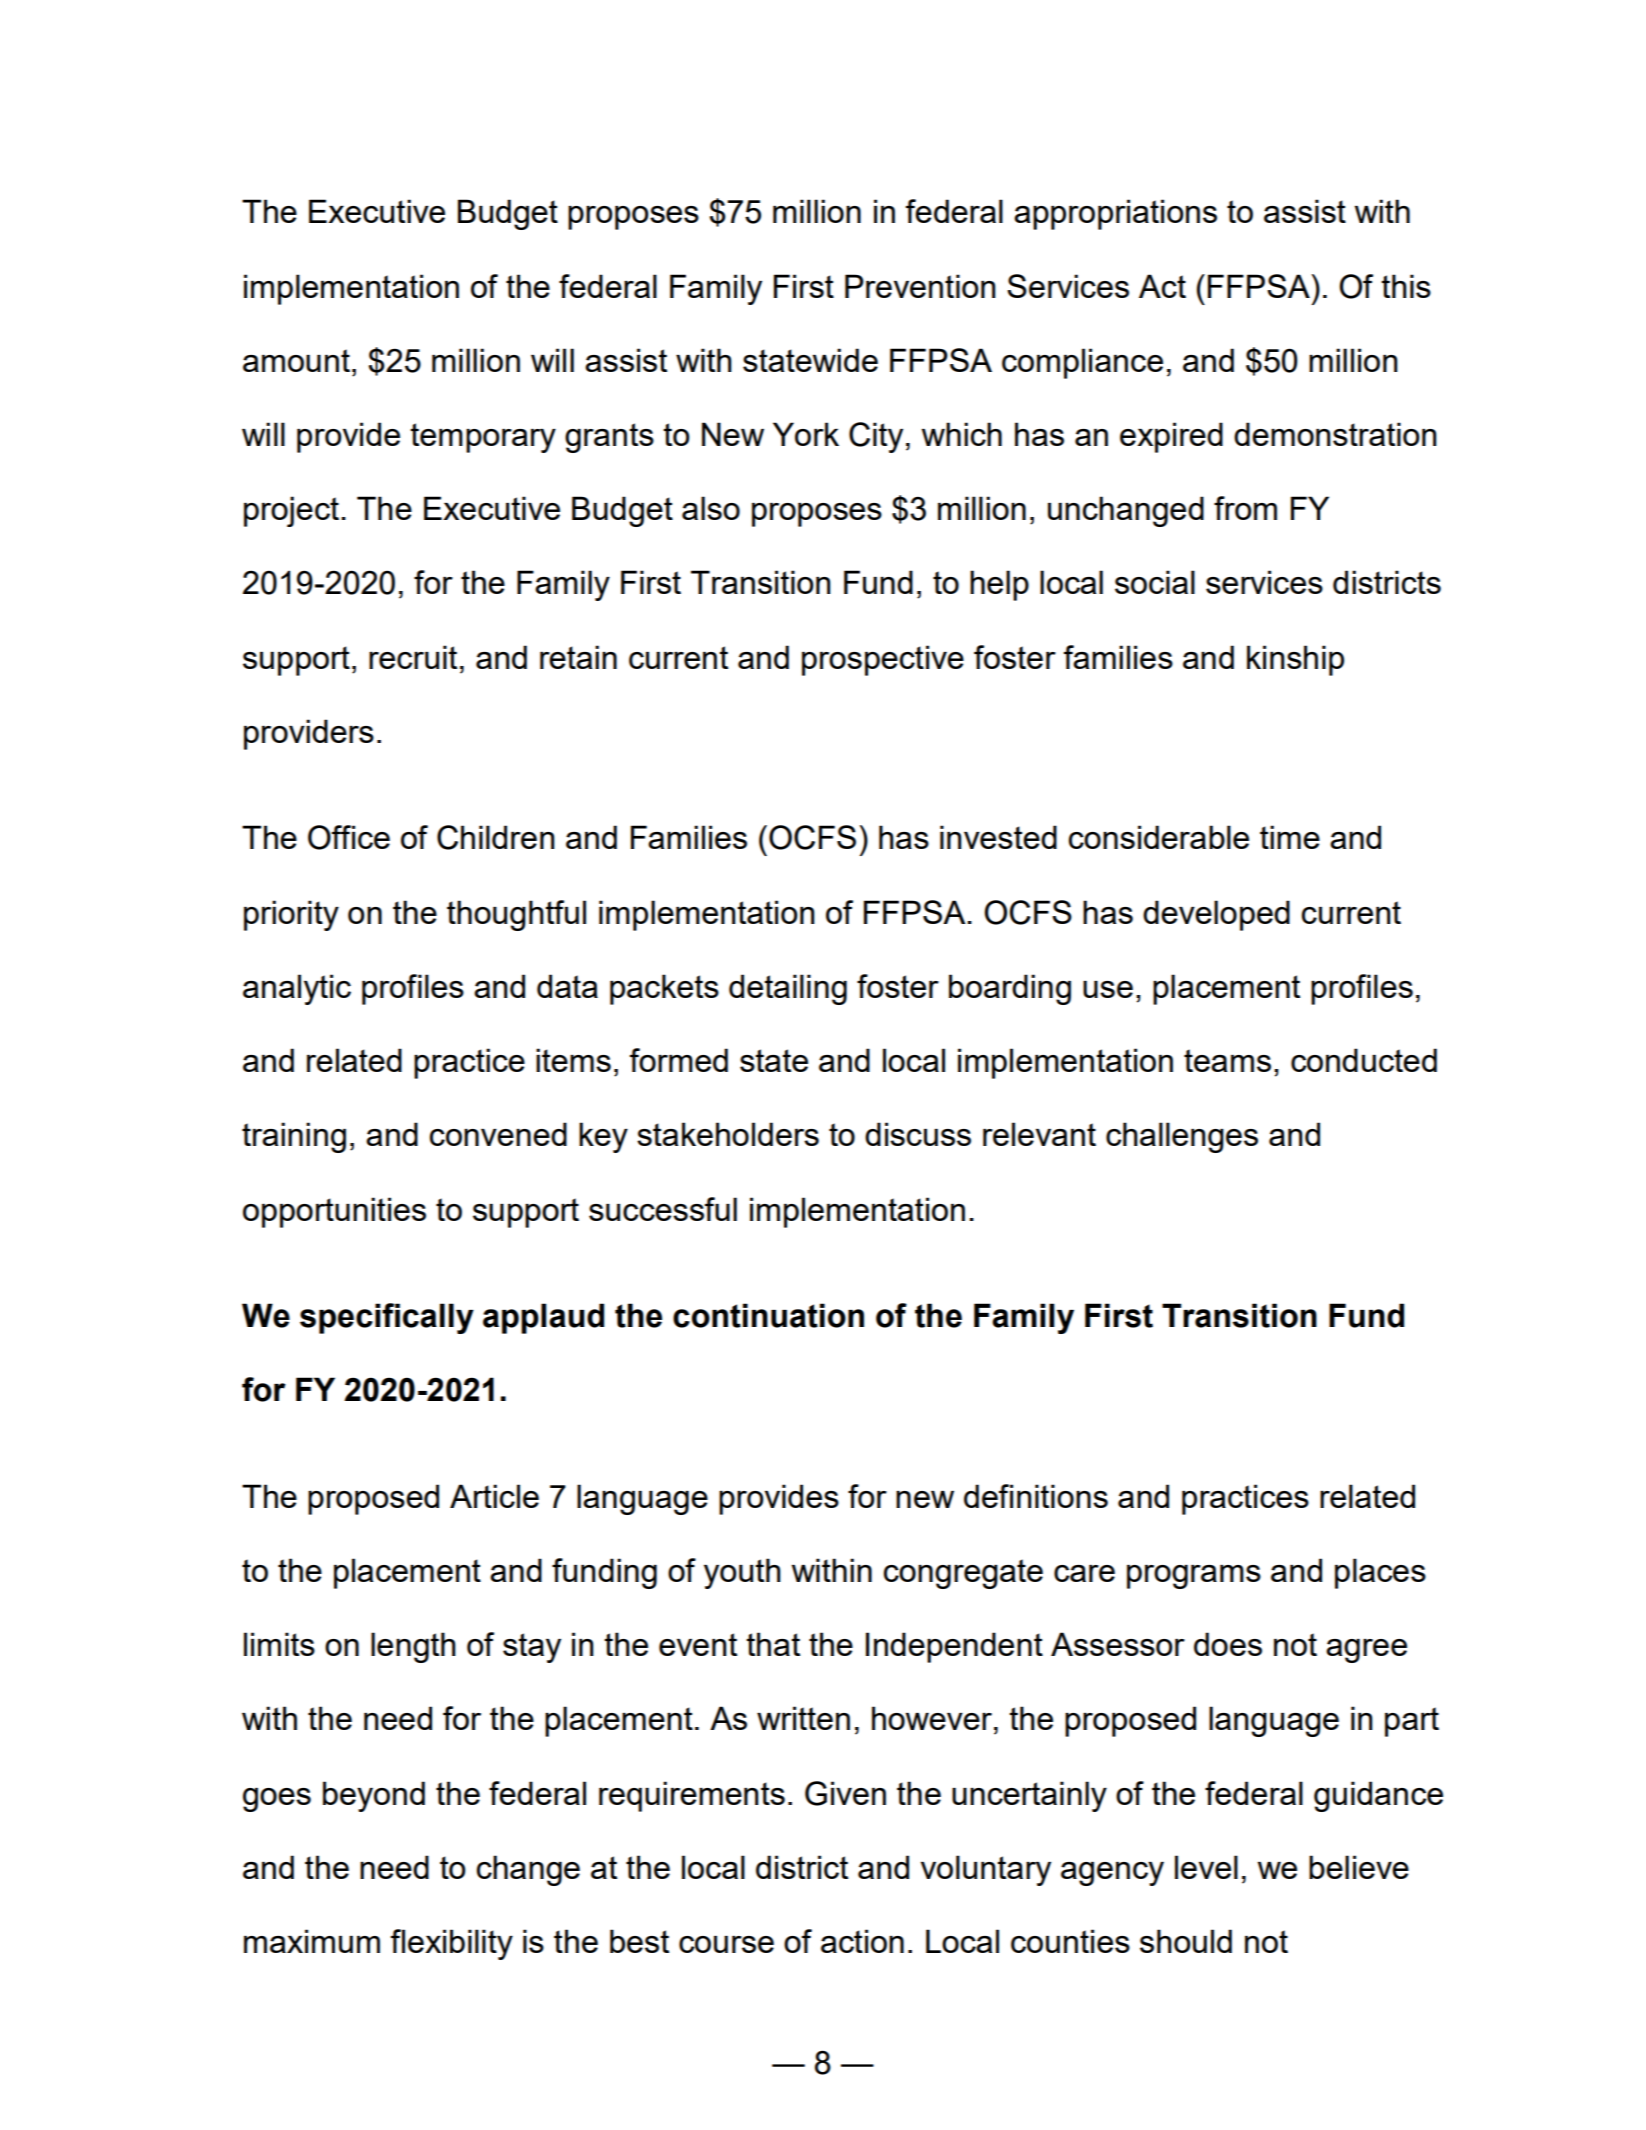  I want to click on recruit, so click(413, 657).
